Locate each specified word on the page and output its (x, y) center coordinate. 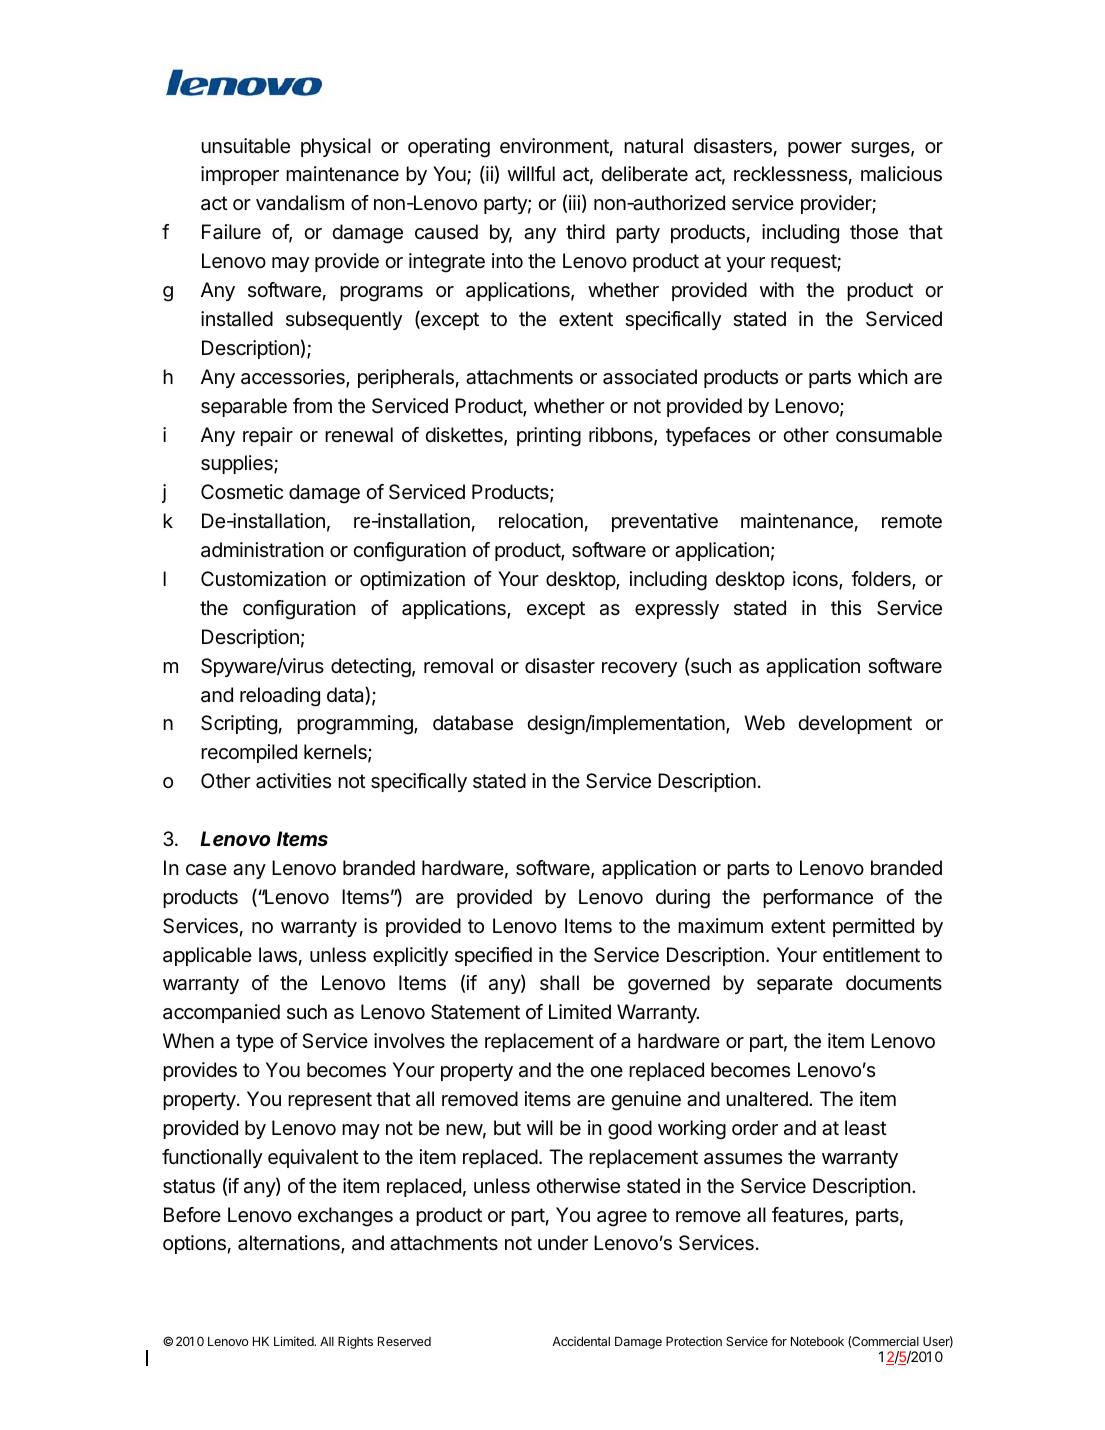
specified (493, 956)
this (846, 607)
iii (574, 202)
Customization (263, 579)
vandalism (300, 203)
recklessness (790, 174)
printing (549, 437)
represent (330, 1101)
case (206, 870)
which (882, 376)
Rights (355, 1342)
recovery (639, 669)
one (606, 1071)
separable (244, 407)
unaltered (768, 1099)
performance (818, 898)
